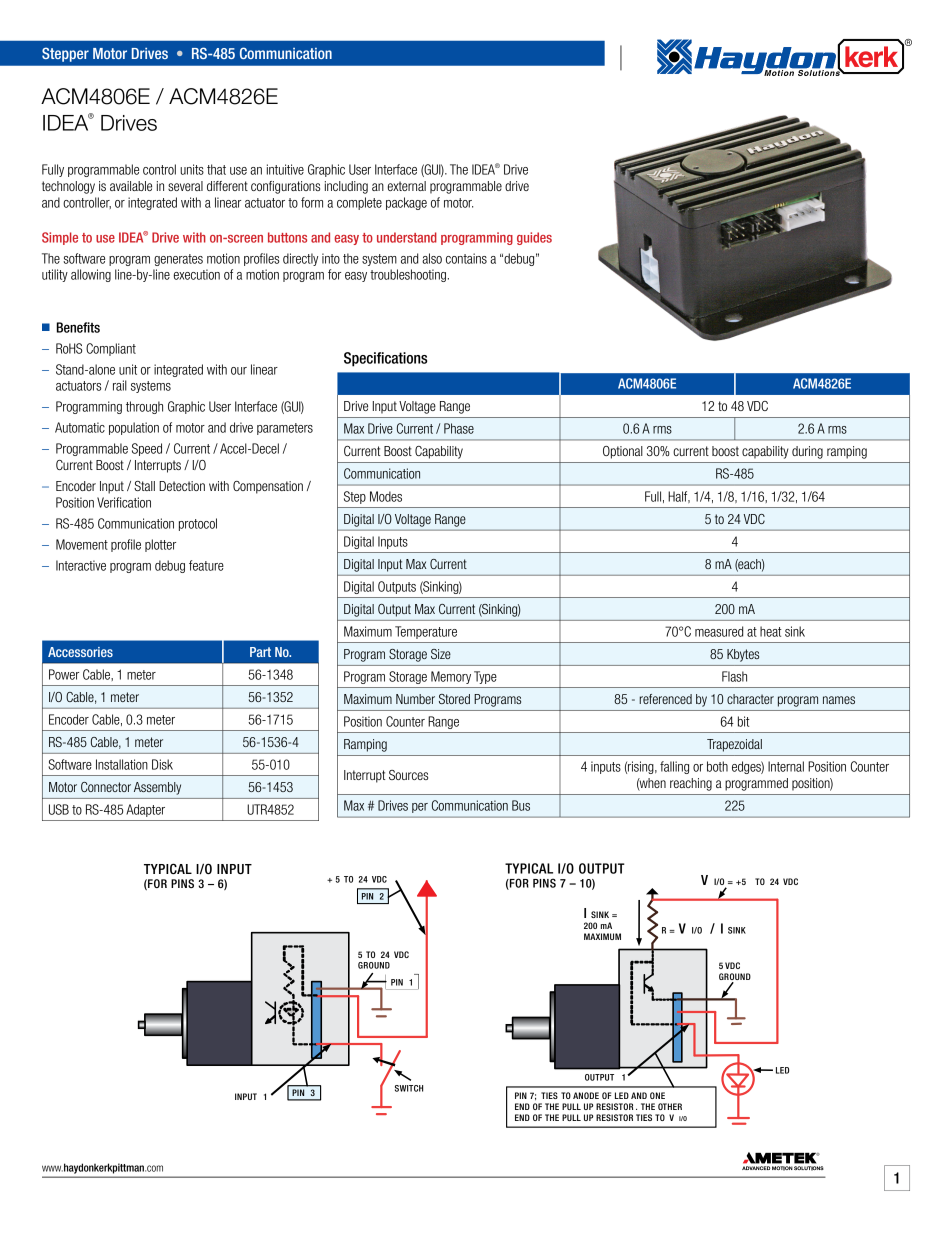 Image resolution: width=952 pixels, height=1233 pixels. I want to click on Bus, so click(521, 805).
